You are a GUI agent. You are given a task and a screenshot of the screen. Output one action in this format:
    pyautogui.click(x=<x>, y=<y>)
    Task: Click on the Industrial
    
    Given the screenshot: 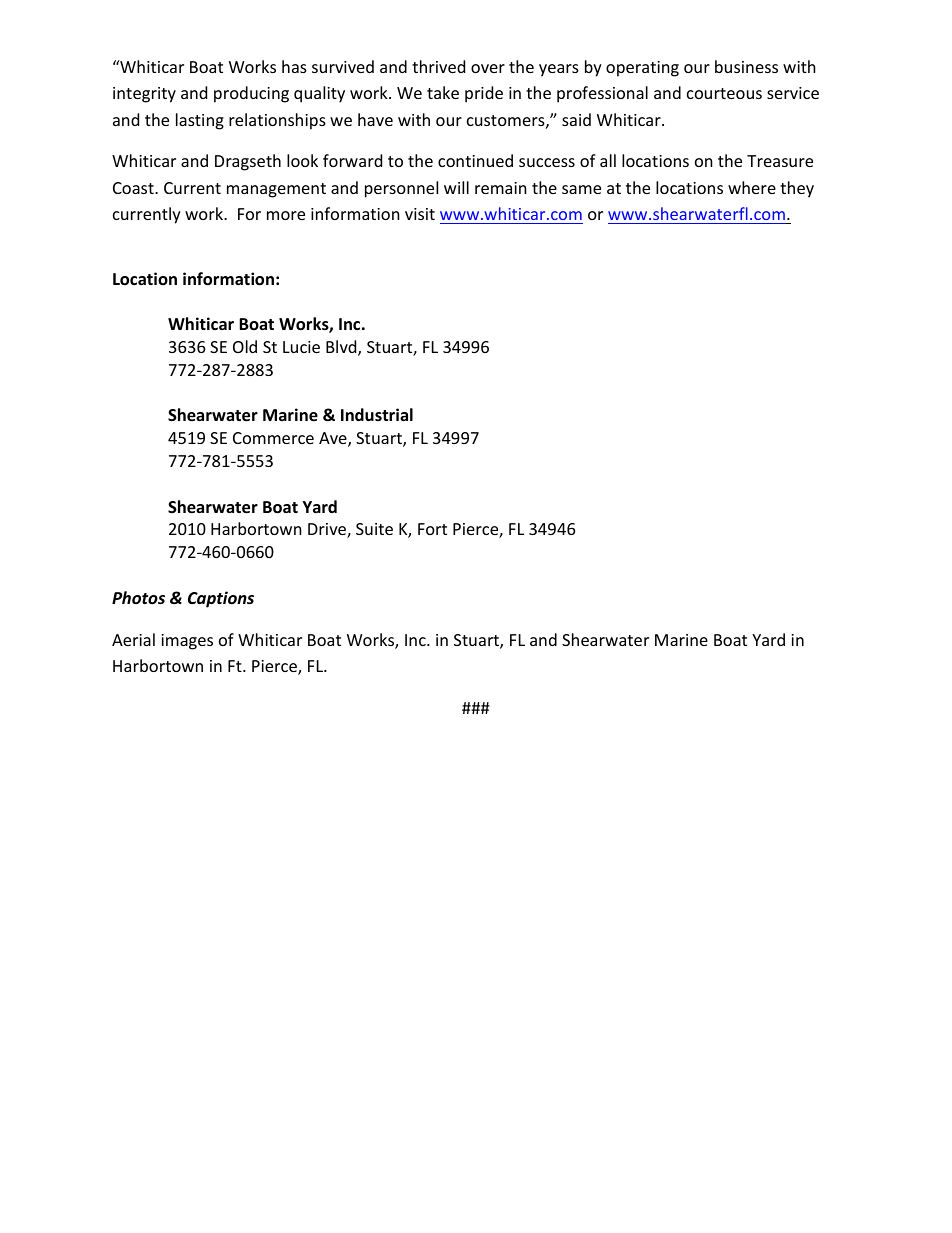 What is the action you would take?
    pyautogui.click(x=377, y=415)
